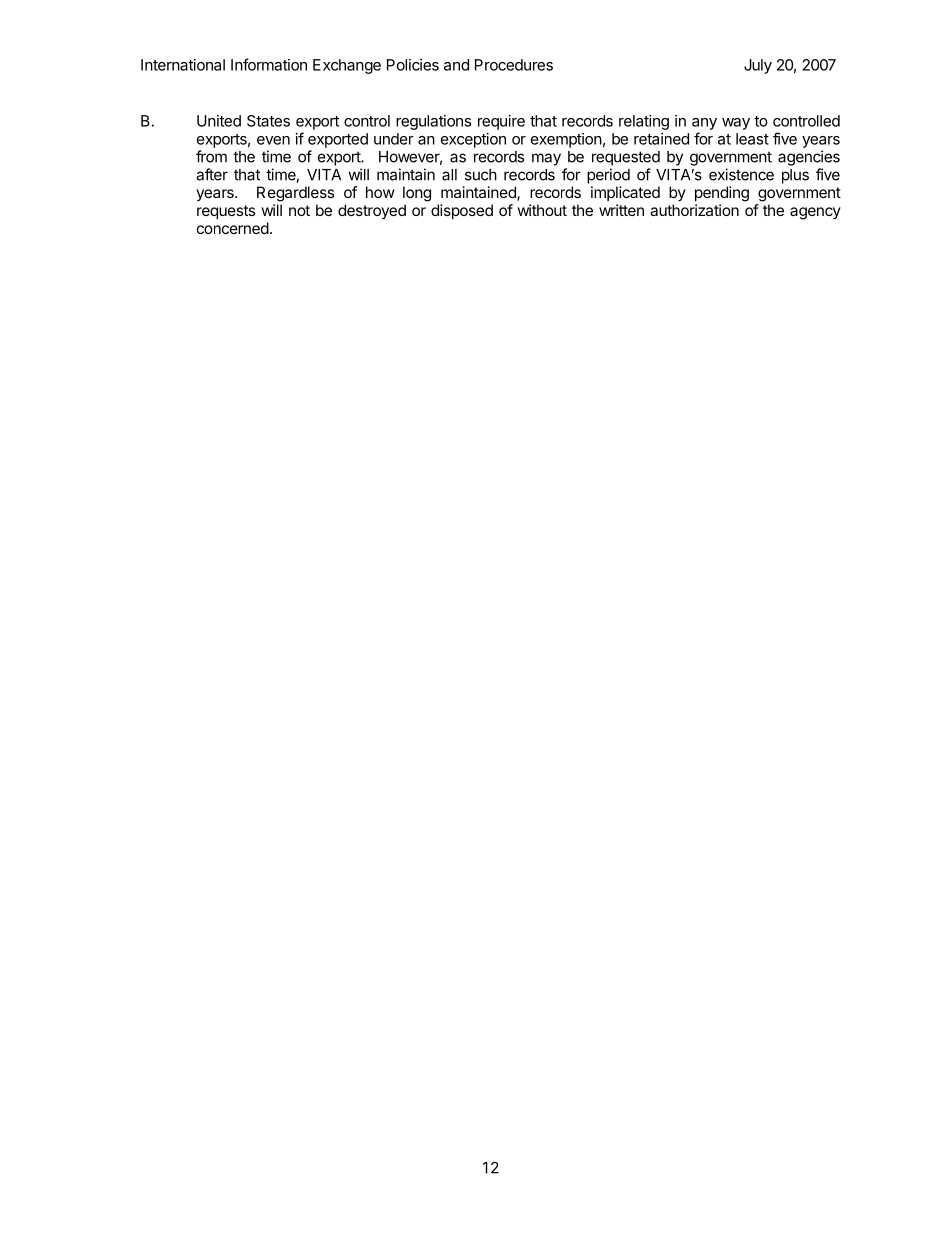  I want to click on concerned, so click(233, 228).
